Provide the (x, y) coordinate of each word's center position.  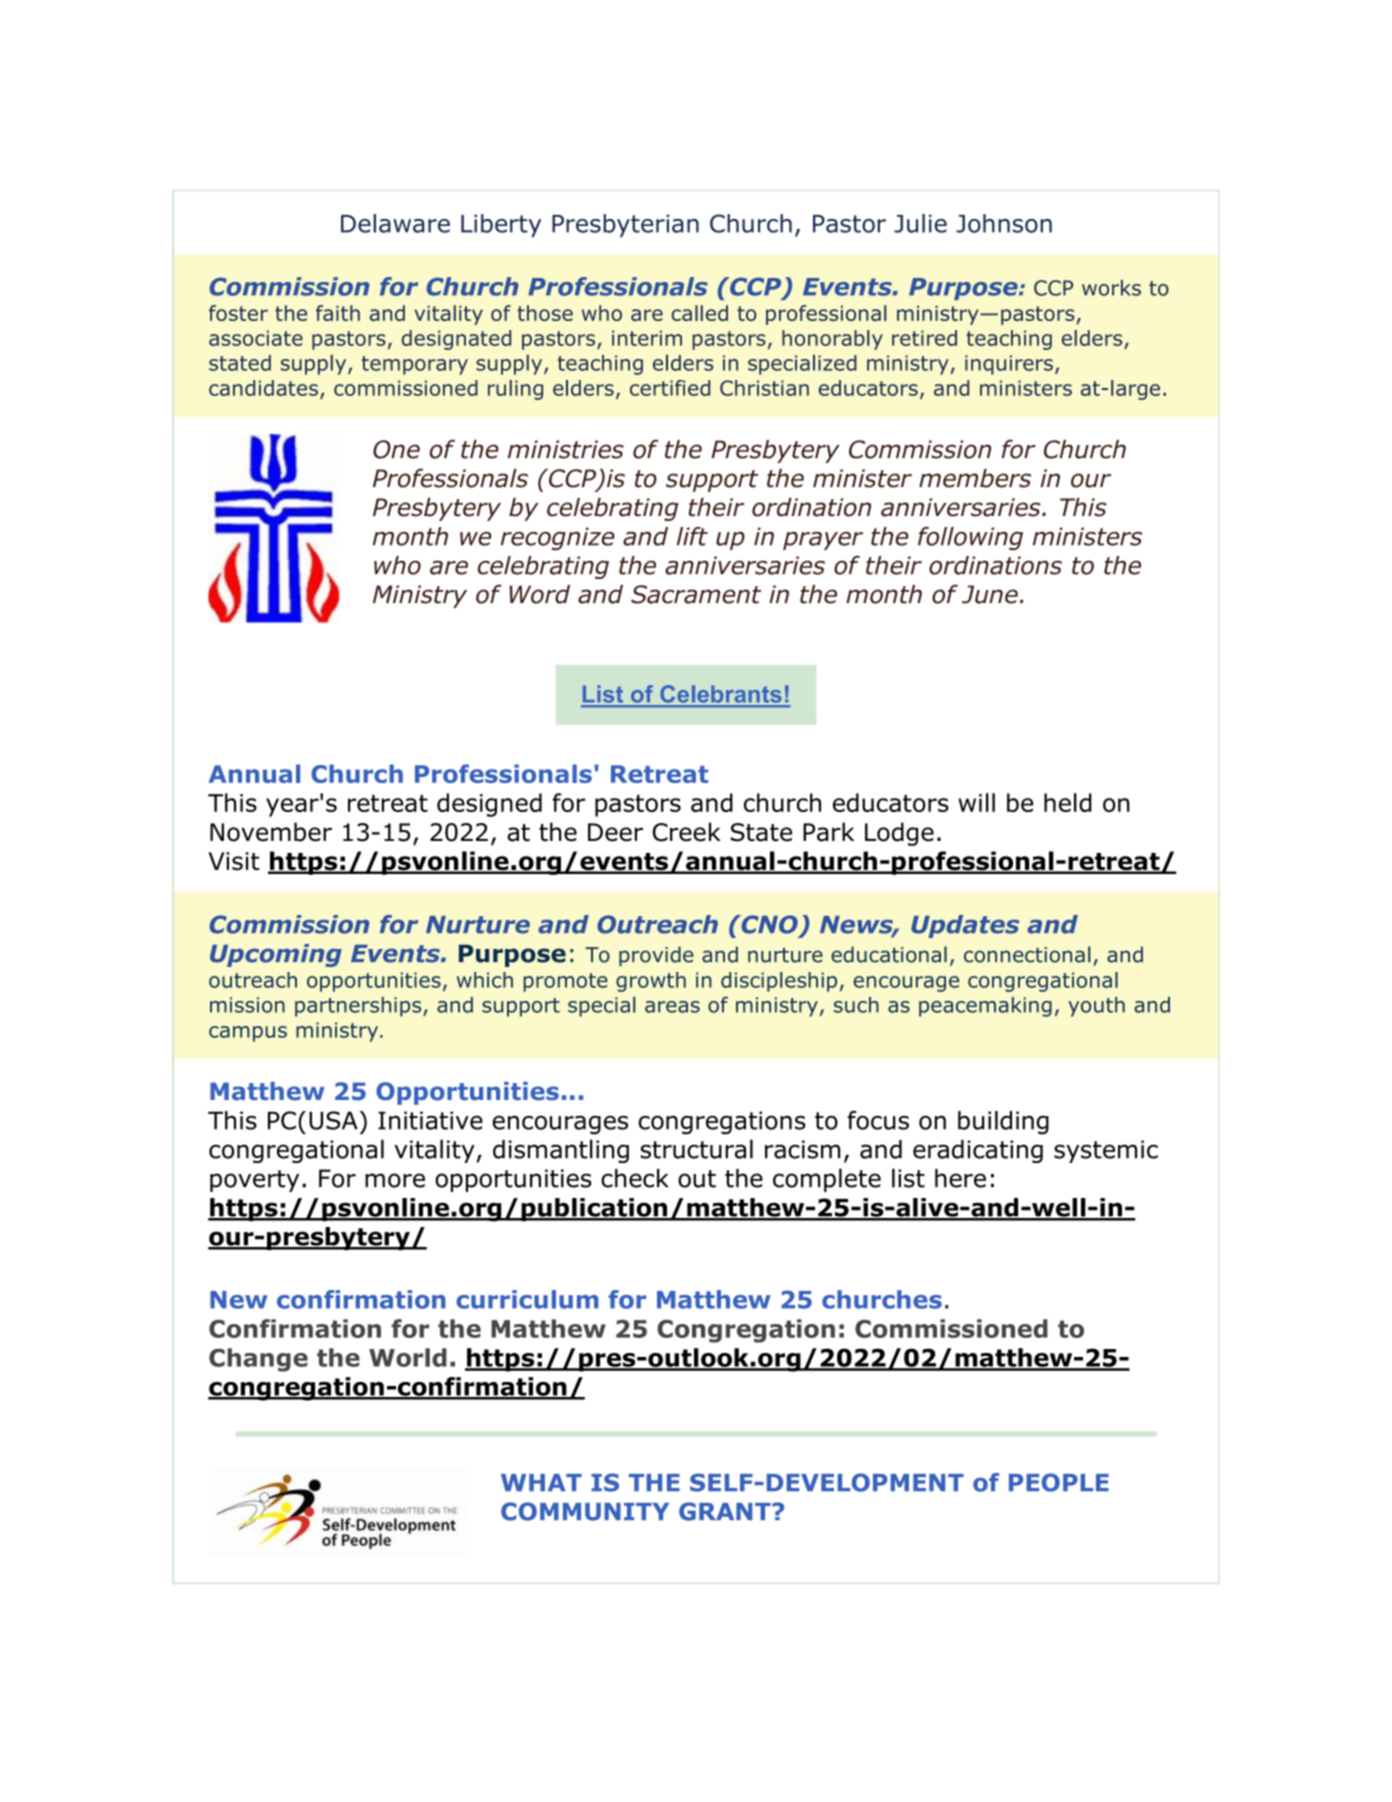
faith (338, 313)
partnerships (359, 1007)
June (990, 594)
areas (672, 1007)
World (408, 1357)
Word (539, 594)
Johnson (1004, 223)
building (1003, 1123)
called (699, 313)
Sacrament (696, 594)
